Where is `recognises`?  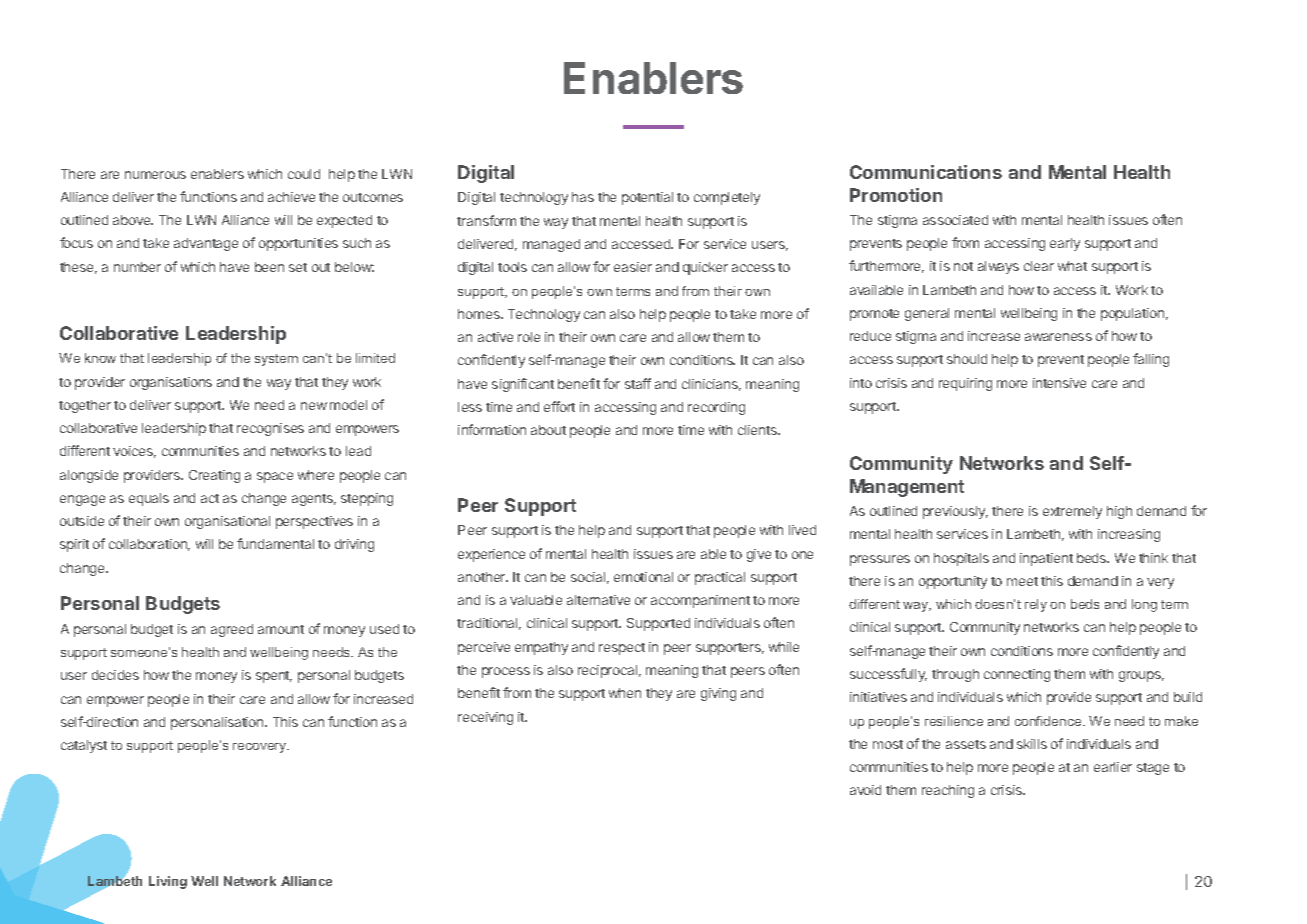 recognises is located at coordinates (270, 429).
